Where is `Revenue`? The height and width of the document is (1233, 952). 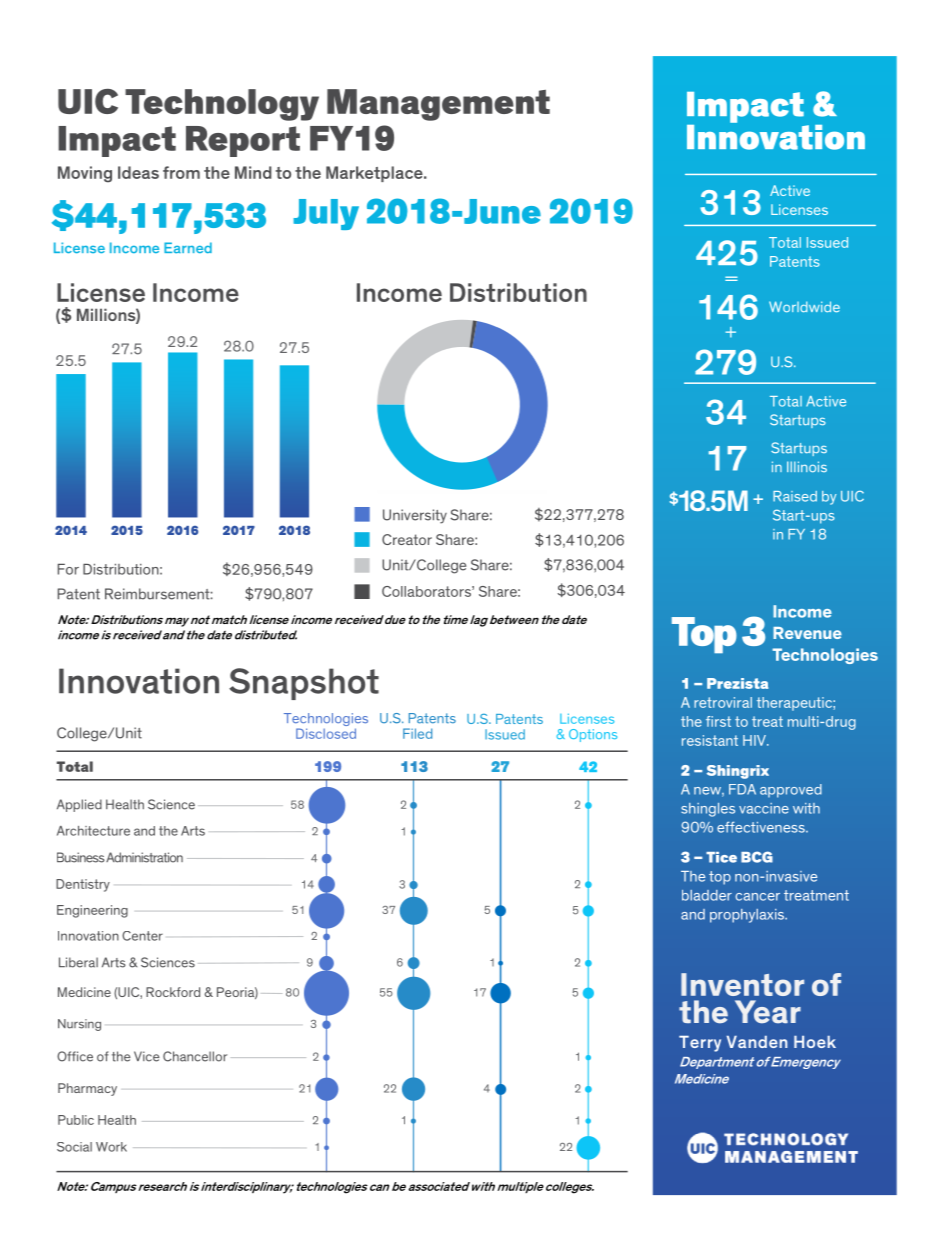
Revenue is located at coordinates (807, 633).
